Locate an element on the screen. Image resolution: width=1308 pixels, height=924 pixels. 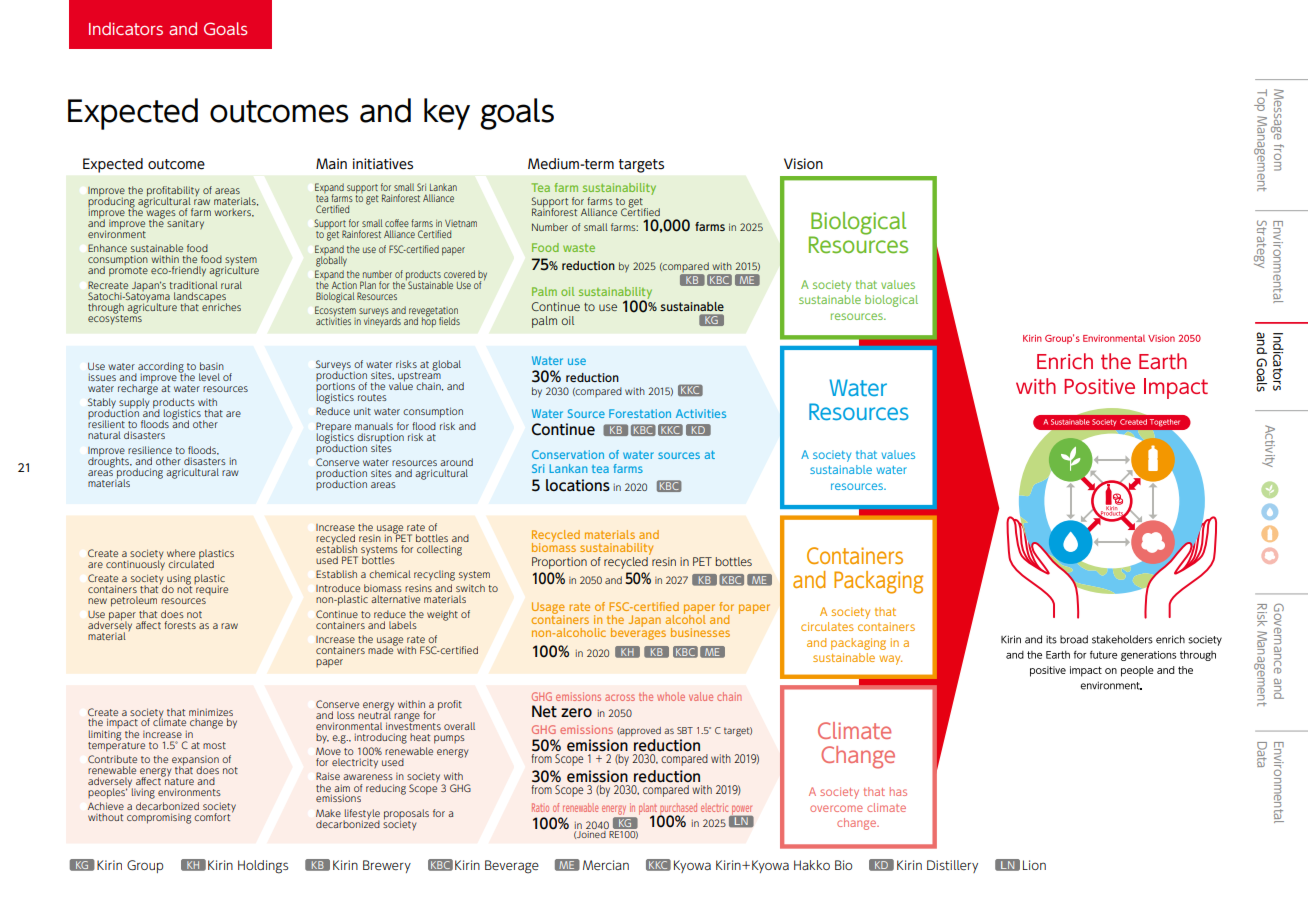
across is located at coordinates (620, 697).
